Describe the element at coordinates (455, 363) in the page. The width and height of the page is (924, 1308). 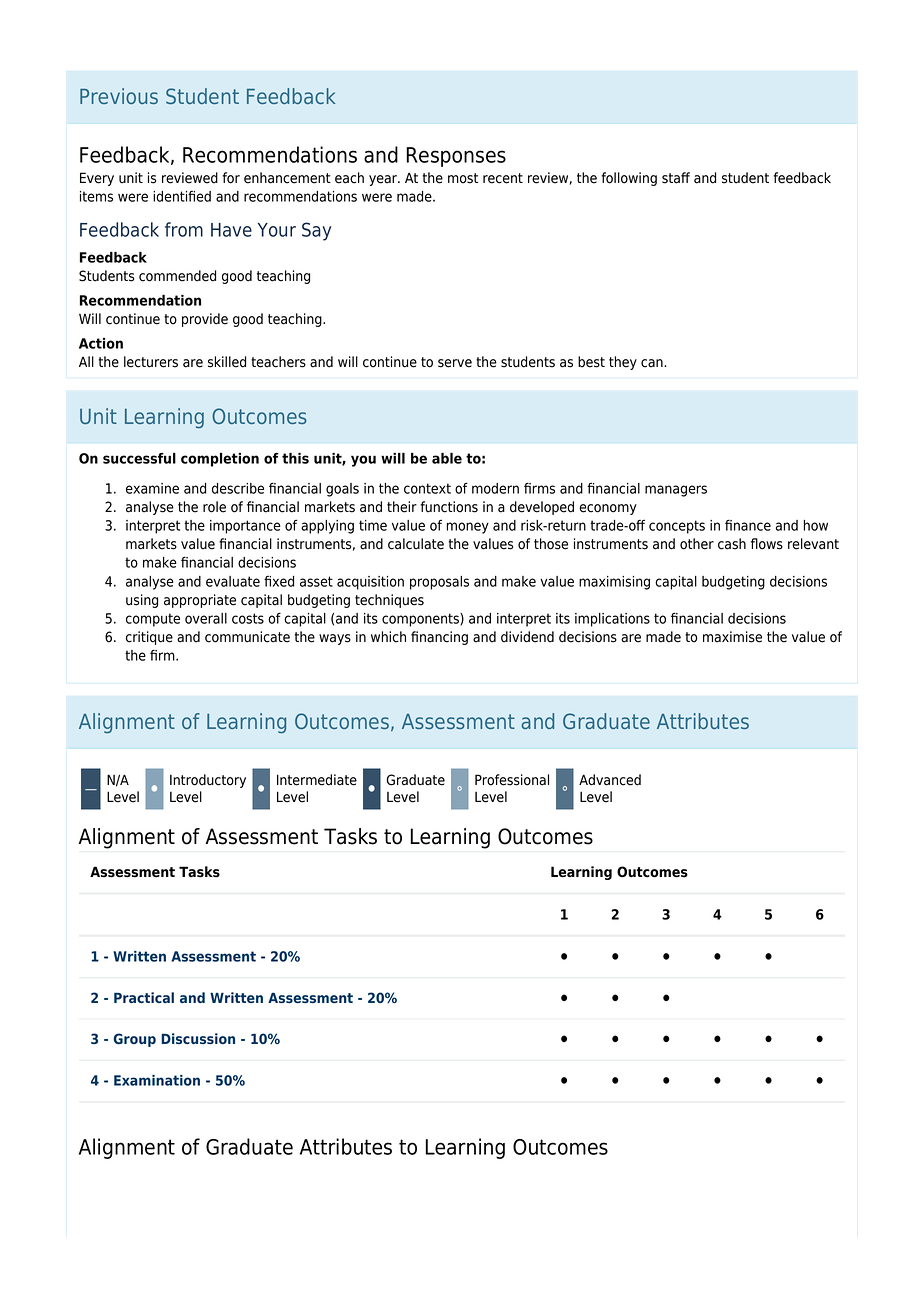
I see `serve` at that location.
